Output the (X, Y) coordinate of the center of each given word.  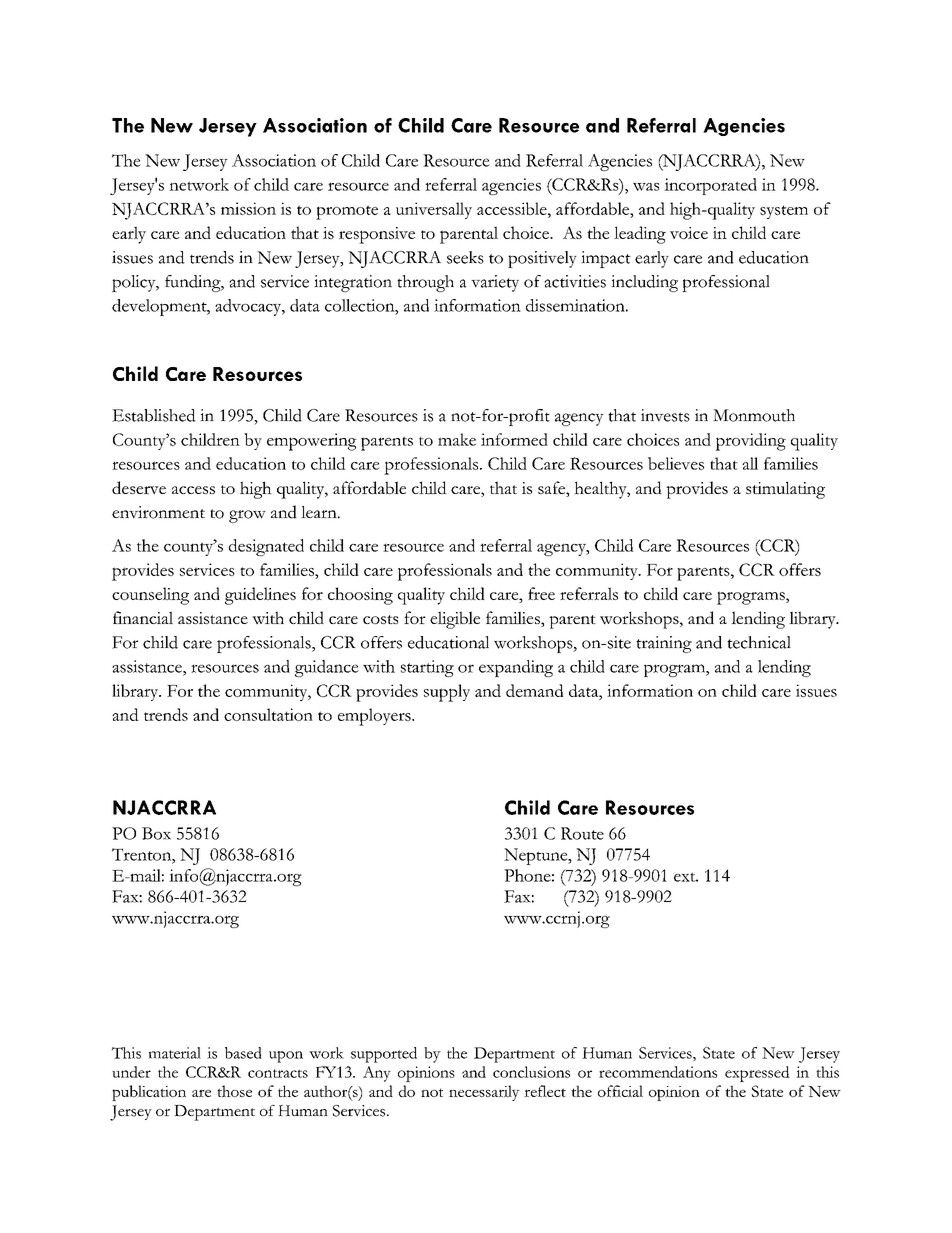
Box (156, 833)
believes (676, 463)
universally (434, 210)
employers (375, 717)
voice (689, 233)
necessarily (484, 1093)
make (457, 439)
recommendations (658, 1072)
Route (582, 833)
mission (248, 208)
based (243, 1053)
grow (247, 516)
